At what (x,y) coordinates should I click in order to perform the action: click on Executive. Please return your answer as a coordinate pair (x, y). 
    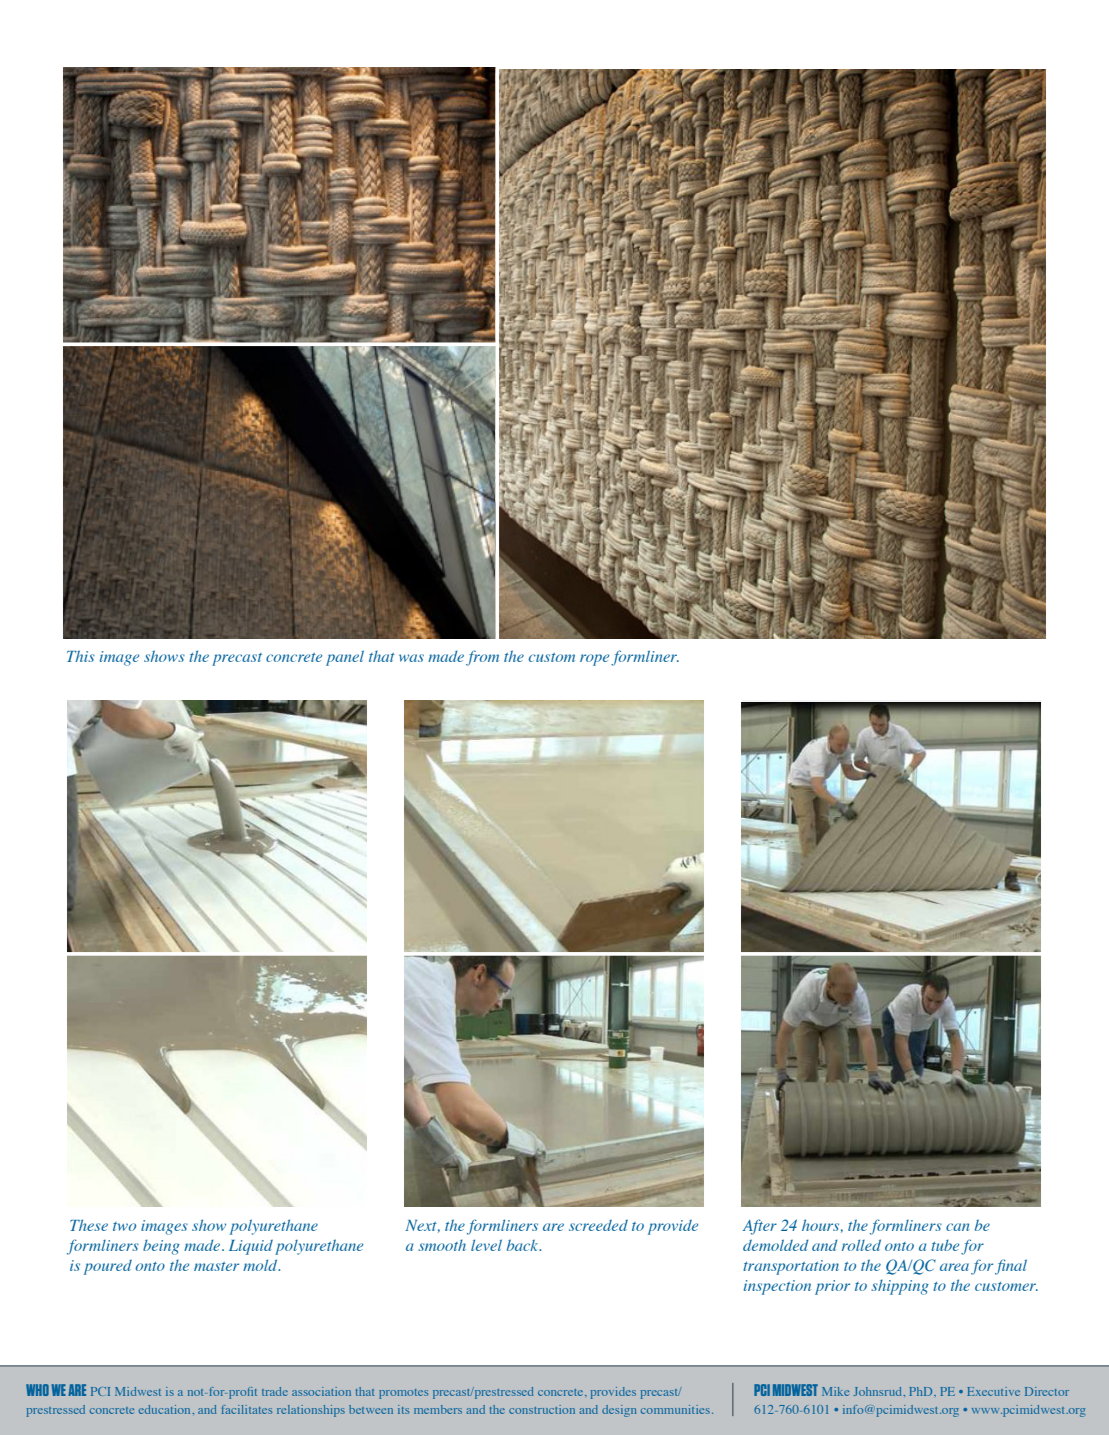
    Looking at the image, I should click on (993, 1391).
